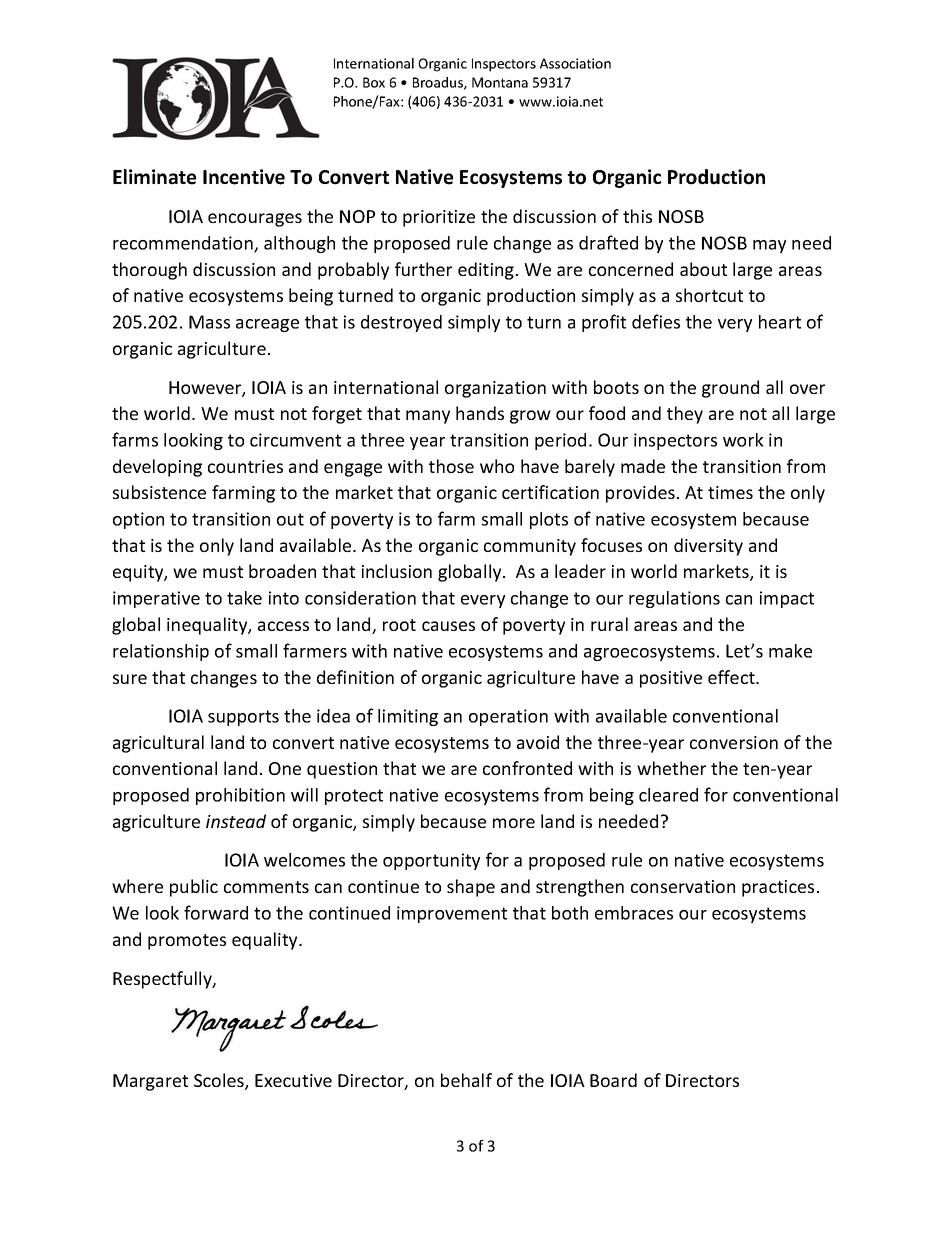 The image size is (952, 1233). What do you see at coordinates (244, 598) in the screenshot?
I see `take` at bounding box center [244, 598].
